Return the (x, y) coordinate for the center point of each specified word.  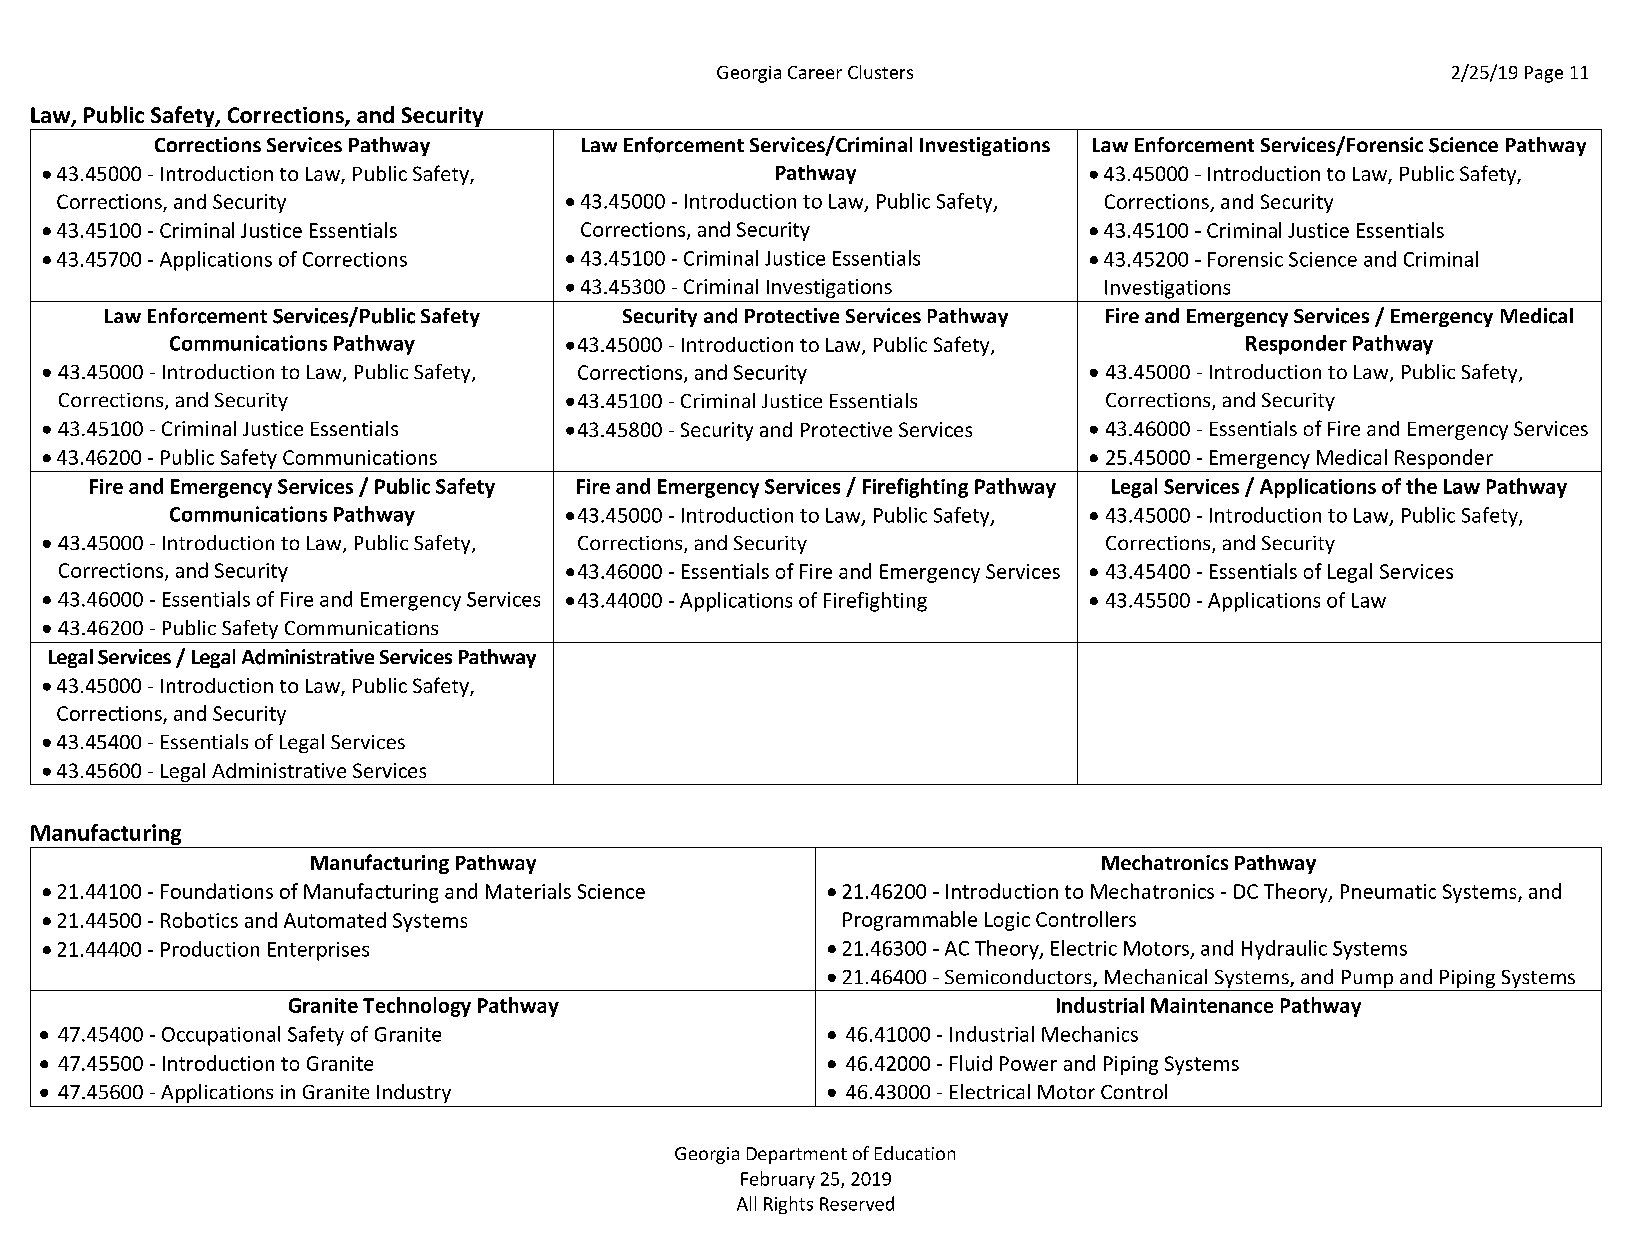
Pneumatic (1388, 891)
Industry (414, 1093)
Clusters (880, 72)
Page (1544, 74)
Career (815, 72)
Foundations (217, 891)
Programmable (910, 921)
